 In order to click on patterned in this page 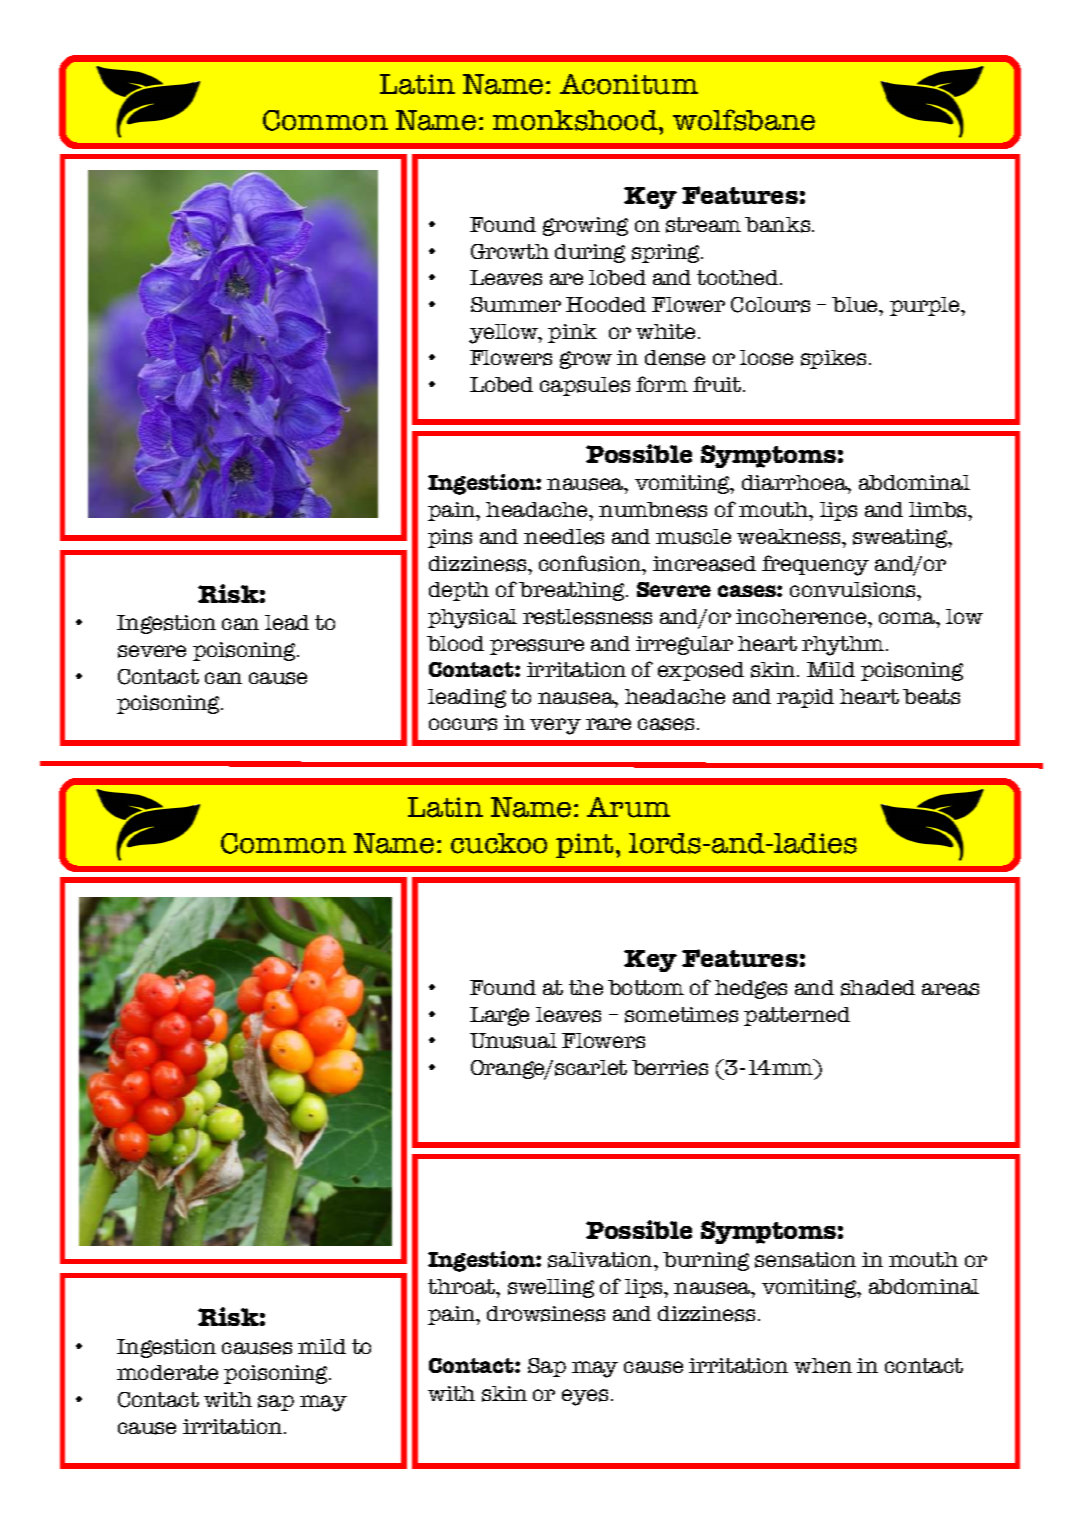, I will do `click(797, 1016)`.
